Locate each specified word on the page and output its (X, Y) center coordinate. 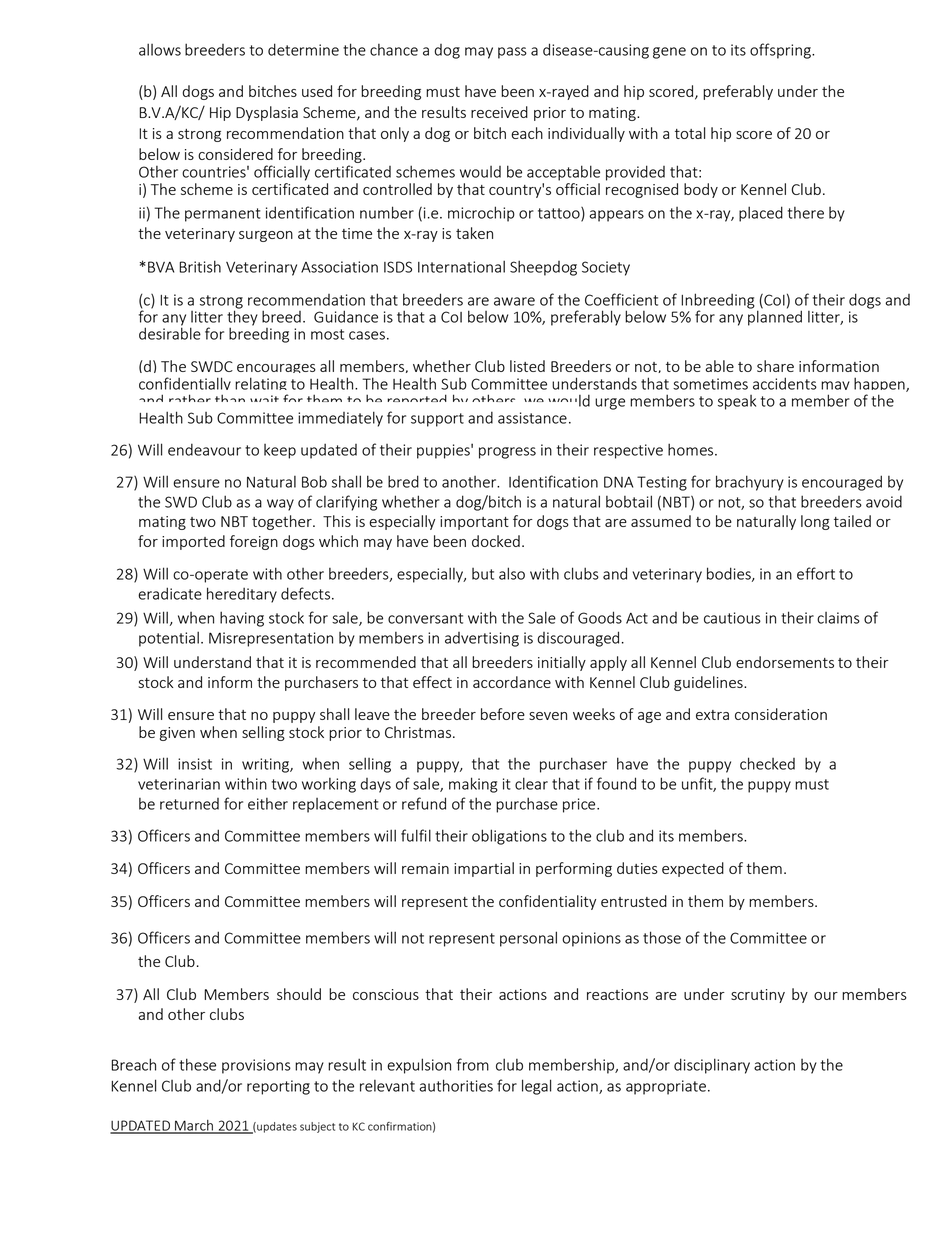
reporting (278, 1087)
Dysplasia (267, 113)
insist (195, 764)
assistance (532, 418)
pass (512, 53)
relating (261, 386)
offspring (781, 51)
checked (767, 763)
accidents (785, 383)
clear (531, 783)
